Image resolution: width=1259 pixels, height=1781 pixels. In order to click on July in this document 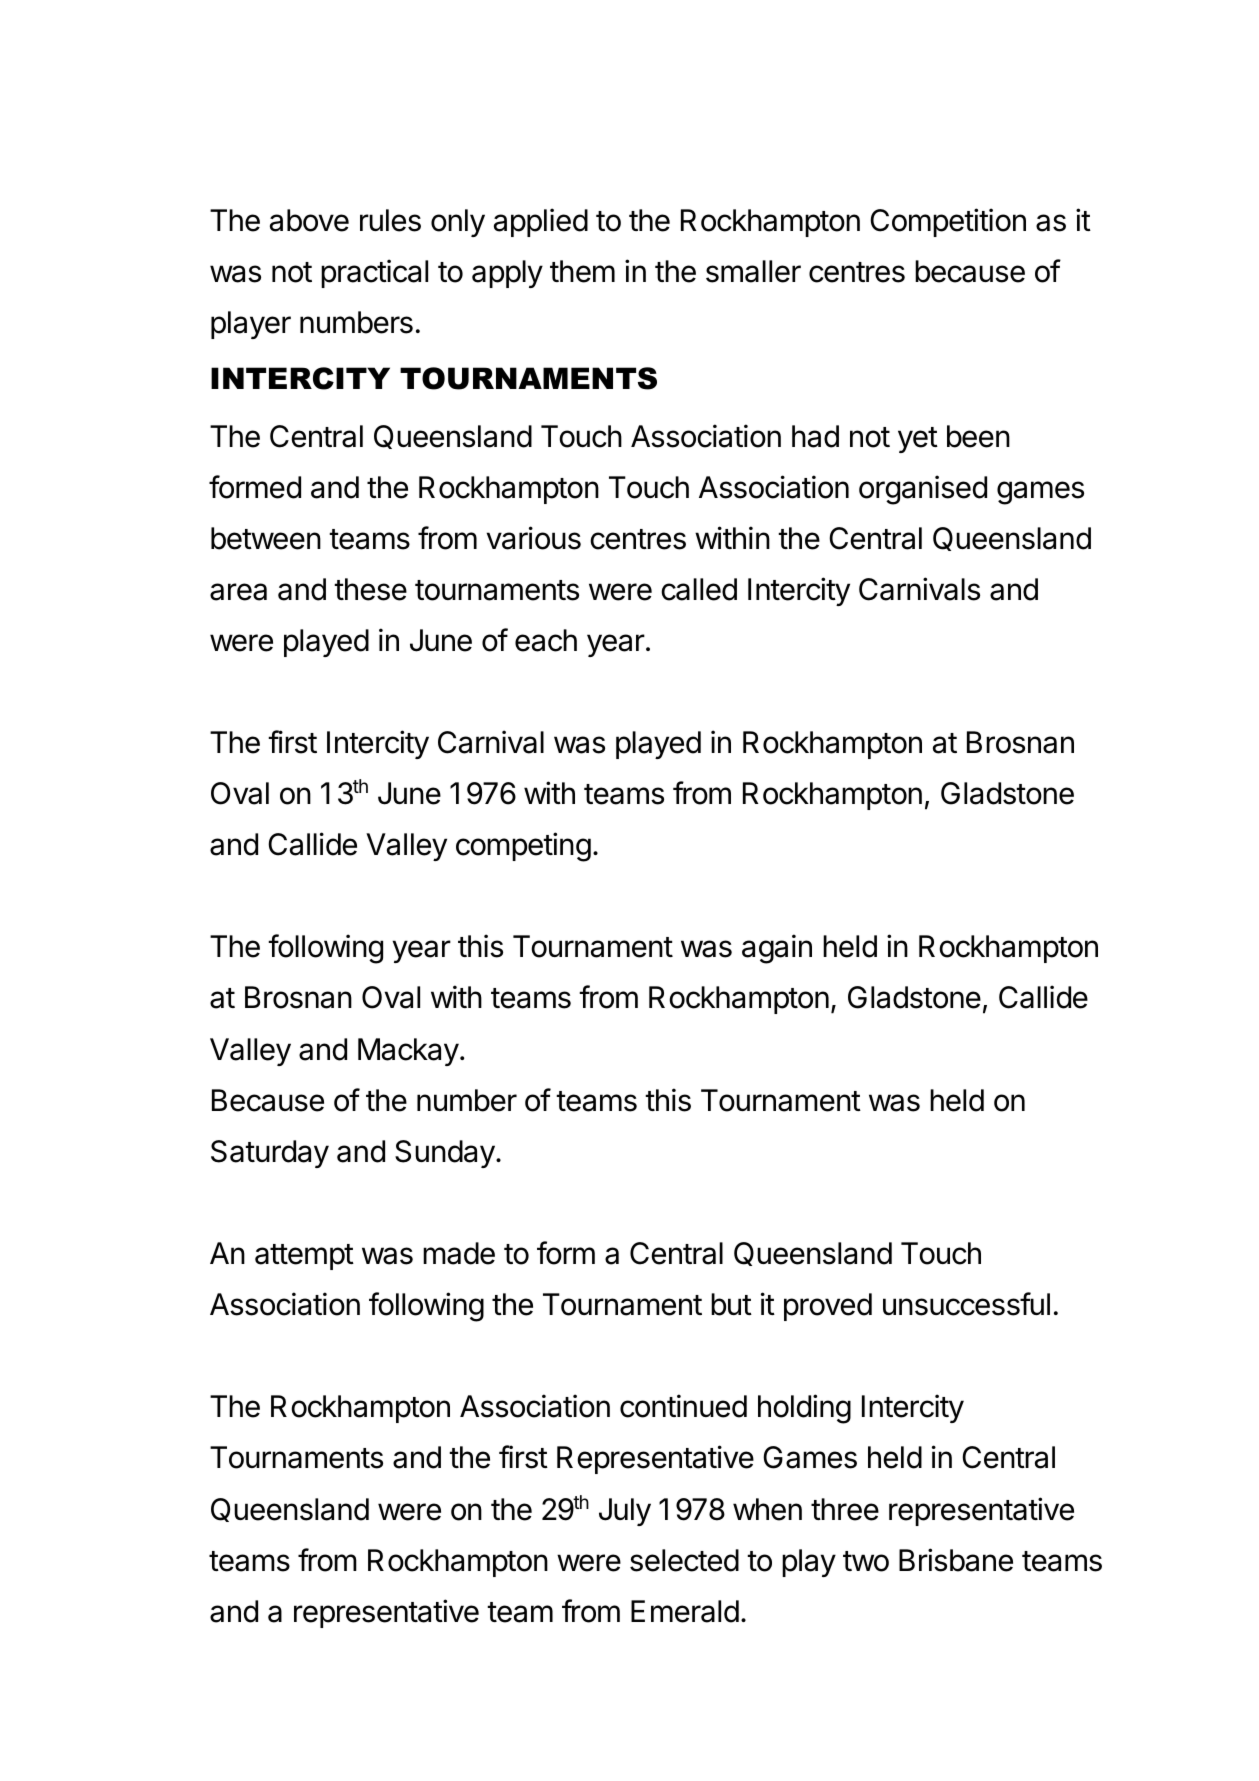, I will do `click(625, 1512)`.
